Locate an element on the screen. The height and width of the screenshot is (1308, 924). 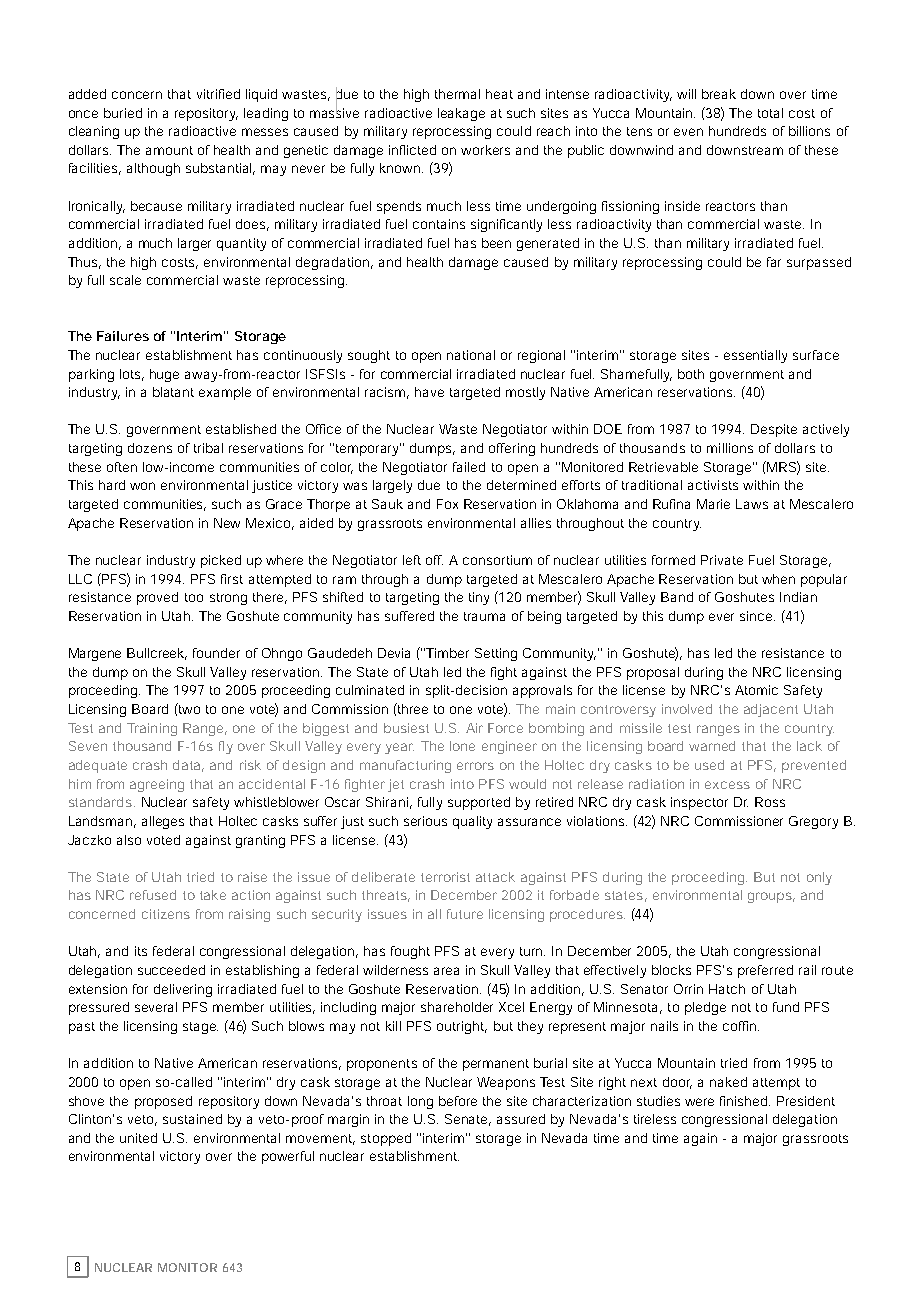
amount is located at coordinates (169, 150).
